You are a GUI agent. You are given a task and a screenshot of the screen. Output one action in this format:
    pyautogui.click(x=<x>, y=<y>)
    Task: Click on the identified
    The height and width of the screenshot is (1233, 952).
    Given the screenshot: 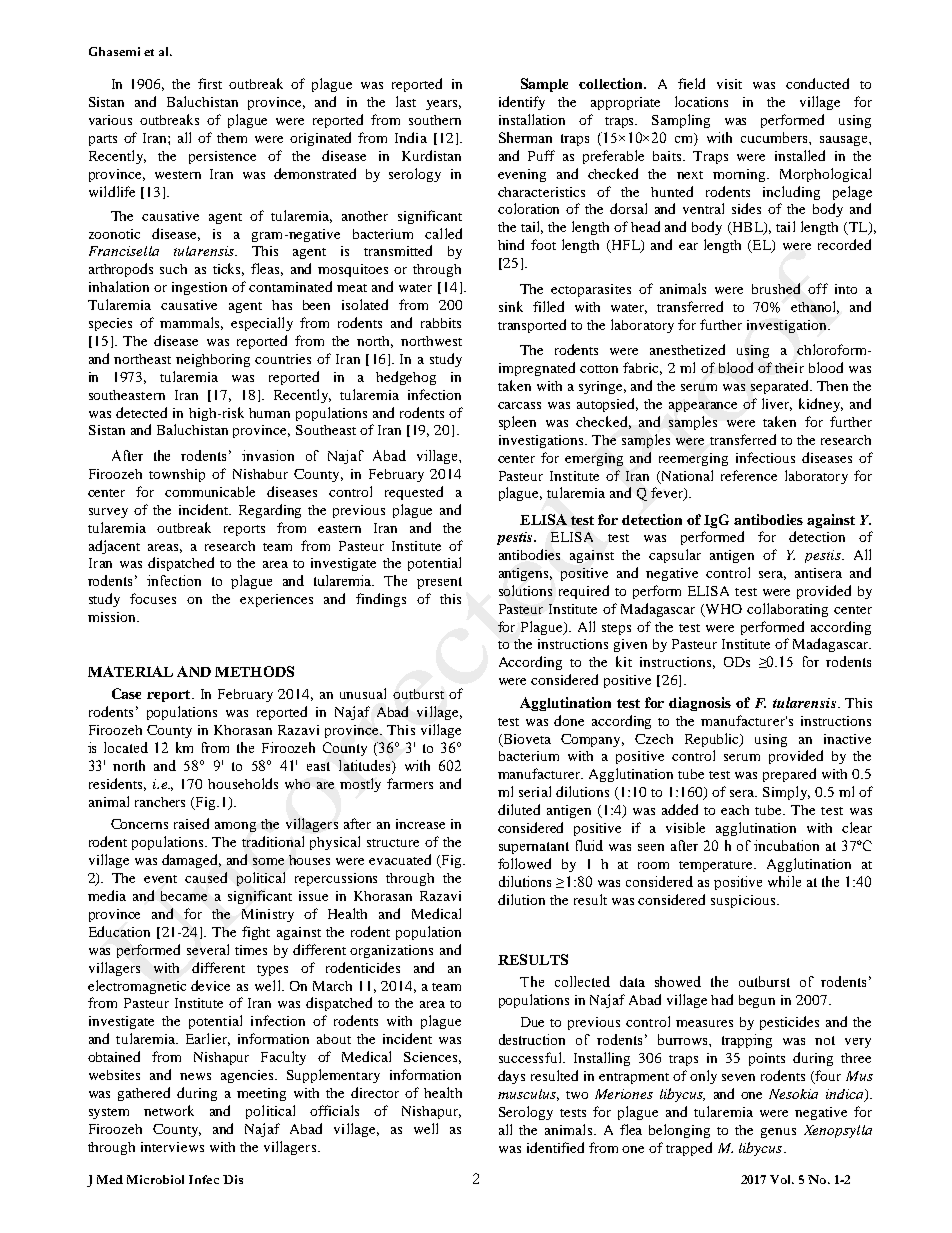 What is the action you would take?
    pyautogui.click(x=555, y=1147)
